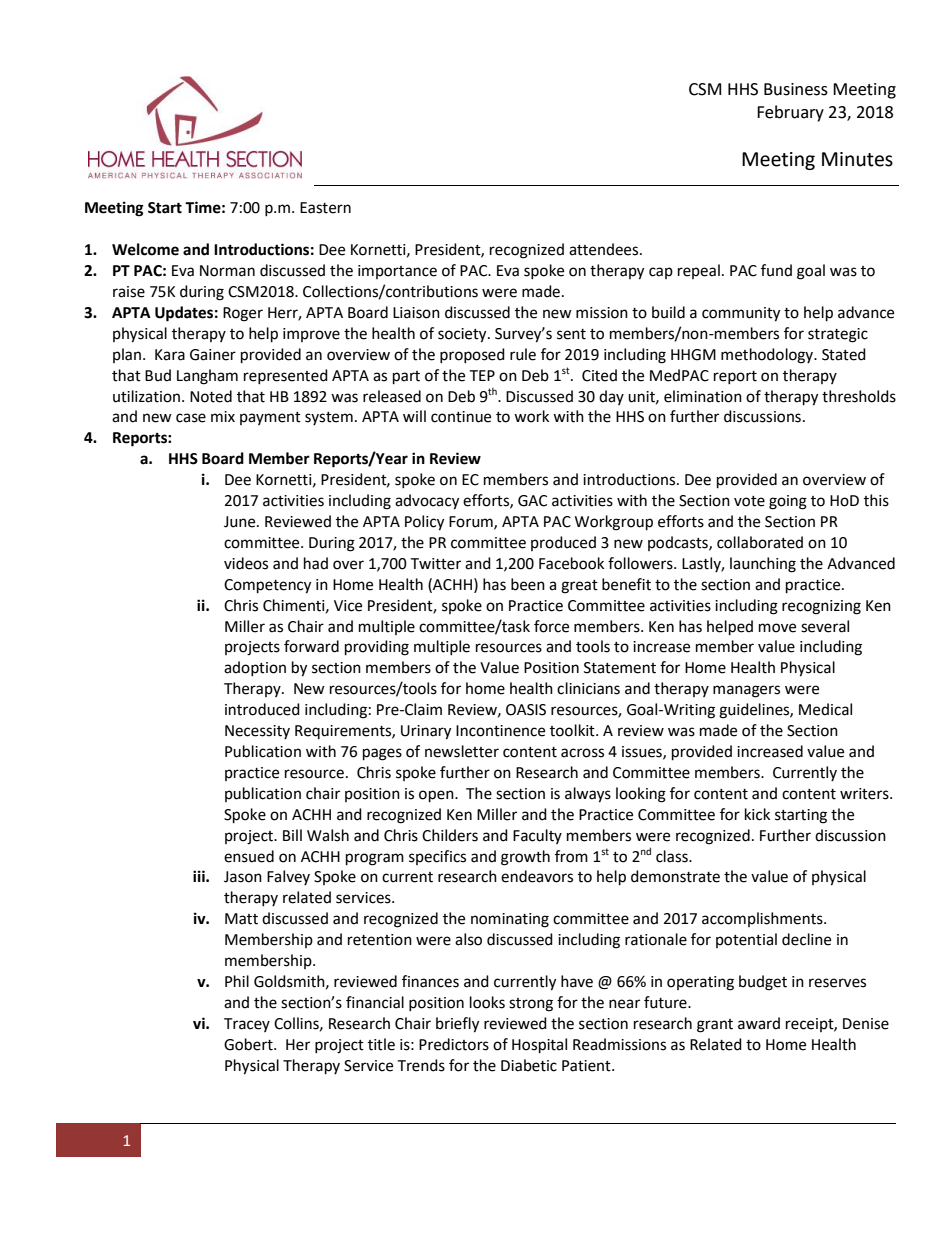  I want to click on ensued, so click(249, 856).
